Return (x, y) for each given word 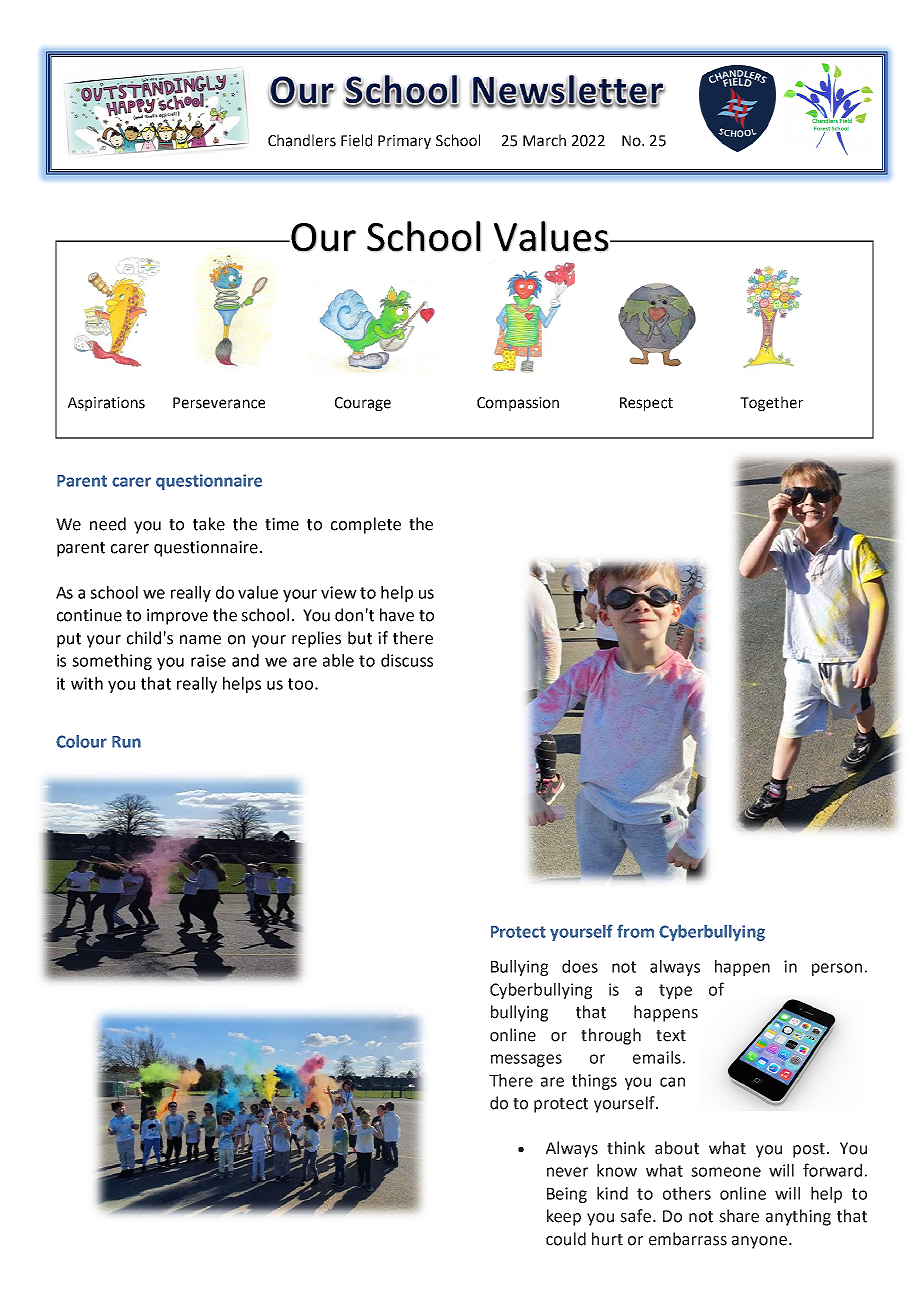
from (635, 931)
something (112, 662)
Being (567, 1195)
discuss (407, 660)
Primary (404, 142)
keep (564, 1217)
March (544, 140)
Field (356, 140)
